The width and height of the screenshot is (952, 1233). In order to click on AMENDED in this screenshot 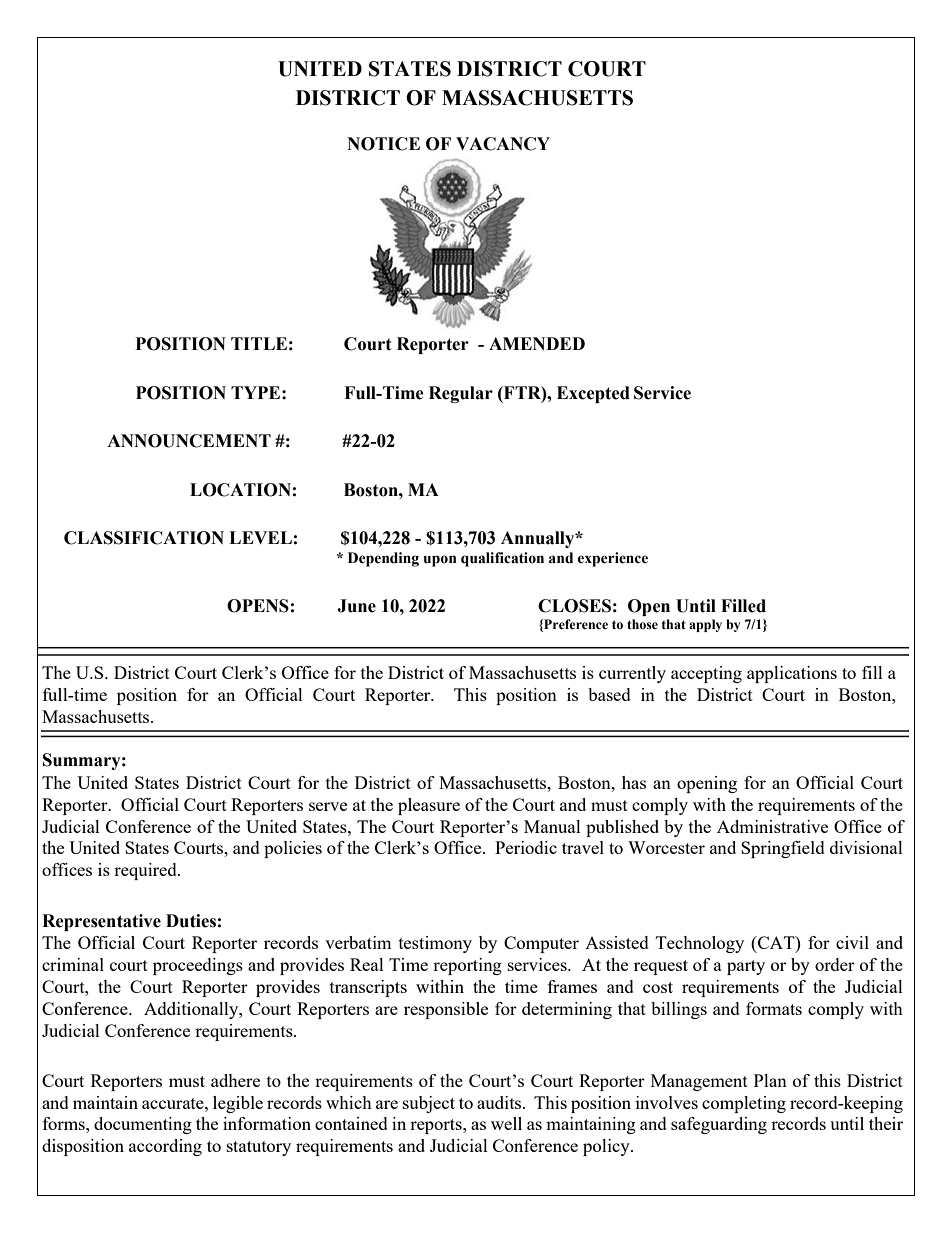, I will do `click(537, 343)`.
